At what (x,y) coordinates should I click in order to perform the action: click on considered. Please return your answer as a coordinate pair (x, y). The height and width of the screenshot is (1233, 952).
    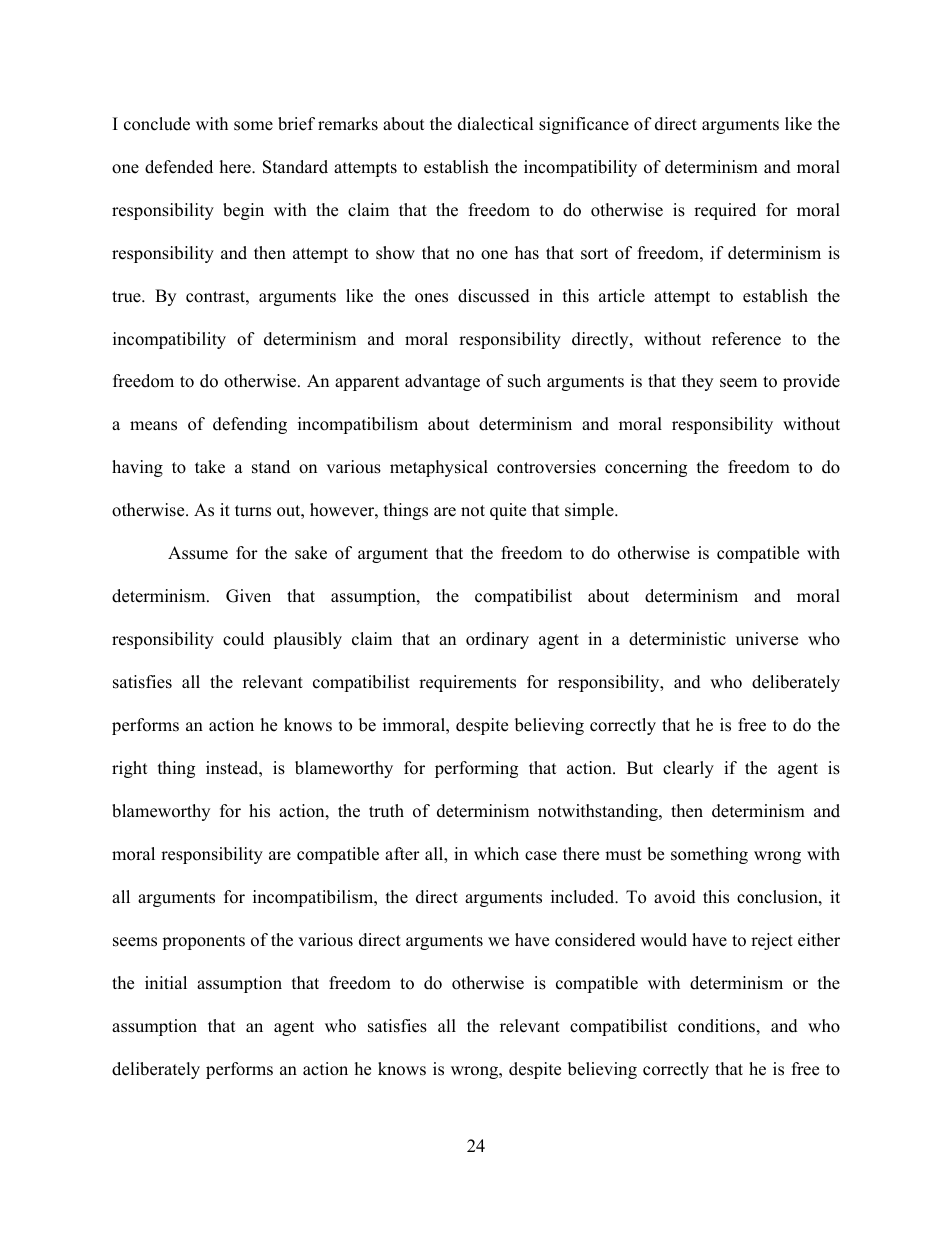
    Looking at the image, I should click on (595, 940).
